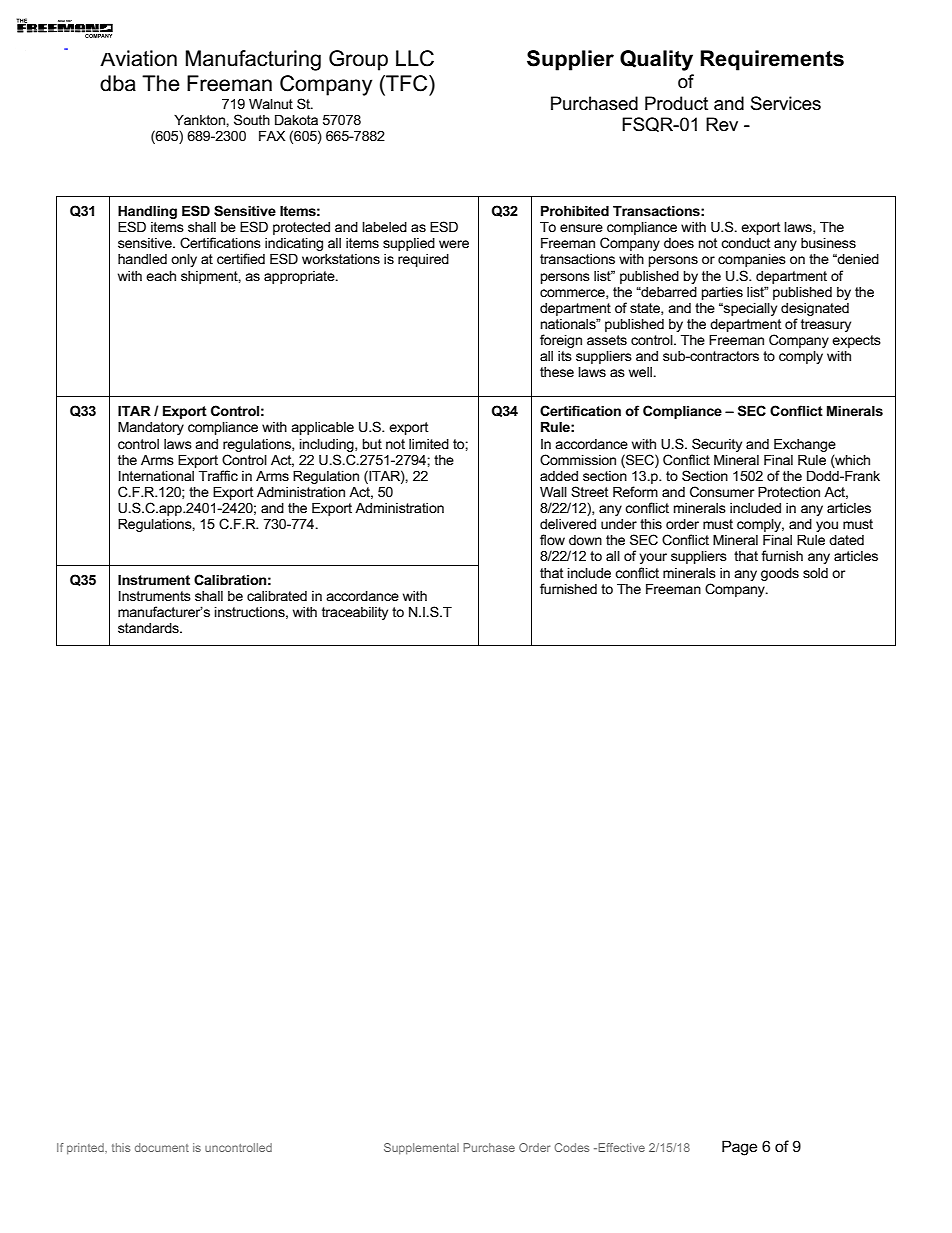 This screenshot has width=952, height=1233. What do you see at coordinates (162, 1147) in the screenshot?
I see `document` at bounding box center [162, 1147].
